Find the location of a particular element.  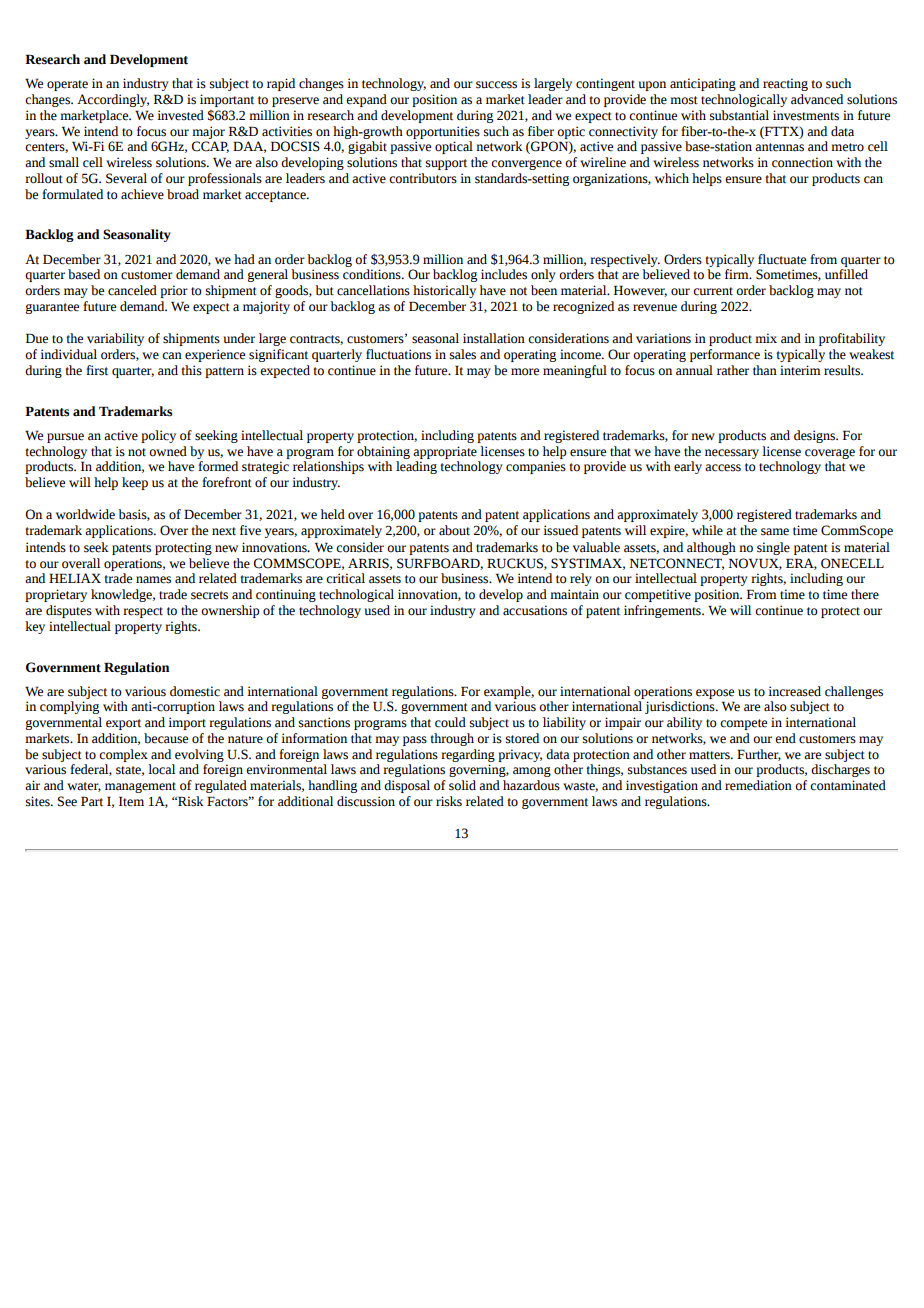

installation is located at coordinates (494, 338).
